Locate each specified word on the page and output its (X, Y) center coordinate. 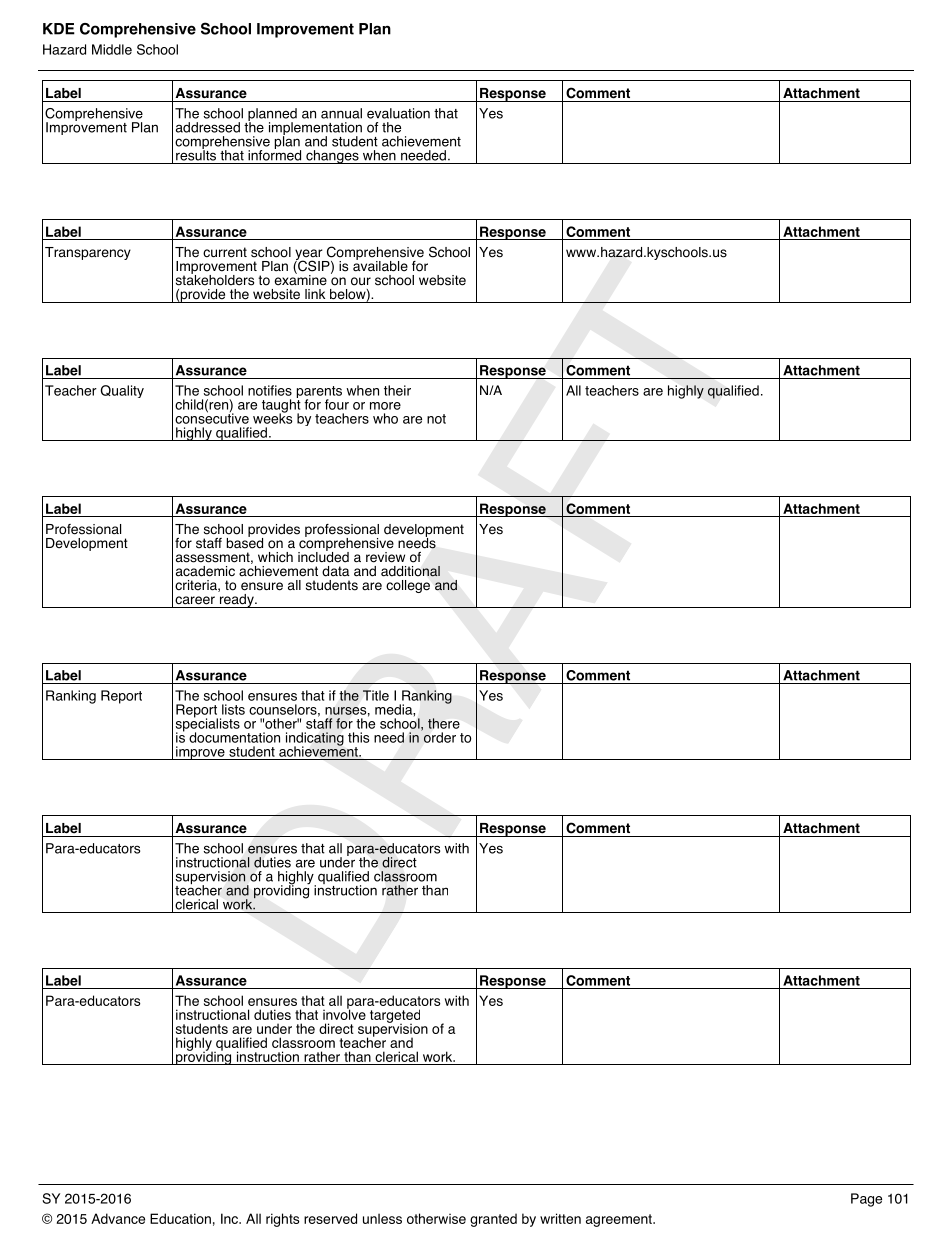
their (397, 390)
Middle (112, 49)
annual (341, 113)
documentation (234, 737)
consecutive (212, 417)
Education (180, 1218)
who (385, 418)
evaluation (398, 113)
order (438, 736)
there (444, 723)
